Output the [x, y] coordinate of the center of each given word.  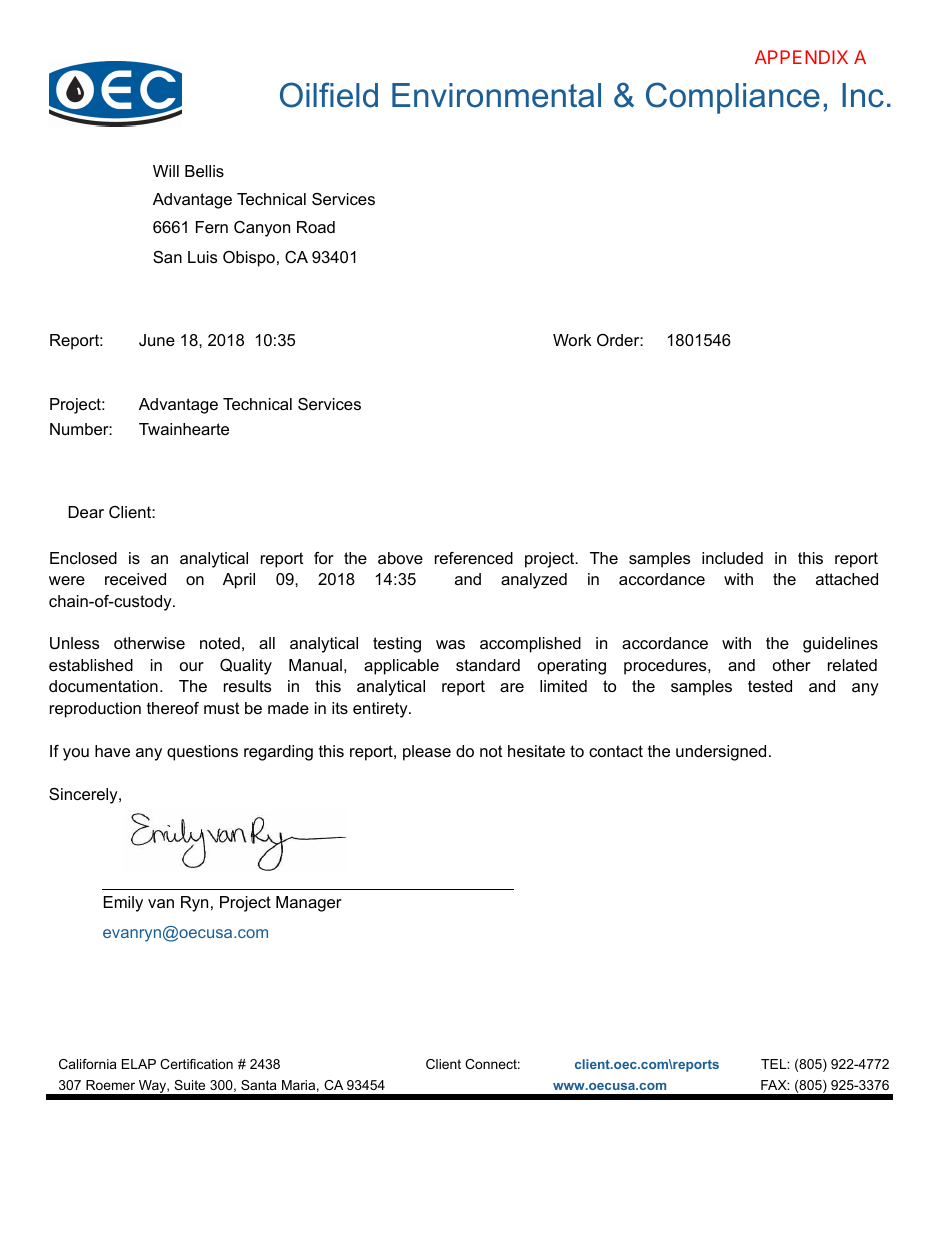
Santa [259, 1085]
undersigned [721, 753]
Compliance [733, 98]
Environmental [496, 95]
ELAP [139, 1064]
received [135, 579]
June [157, 340]
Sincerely [84, 796]
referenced [474, 558]
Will [166, 171]
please [427, 753]
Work [572, 340]
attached [847, 579]
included [732, 558]
